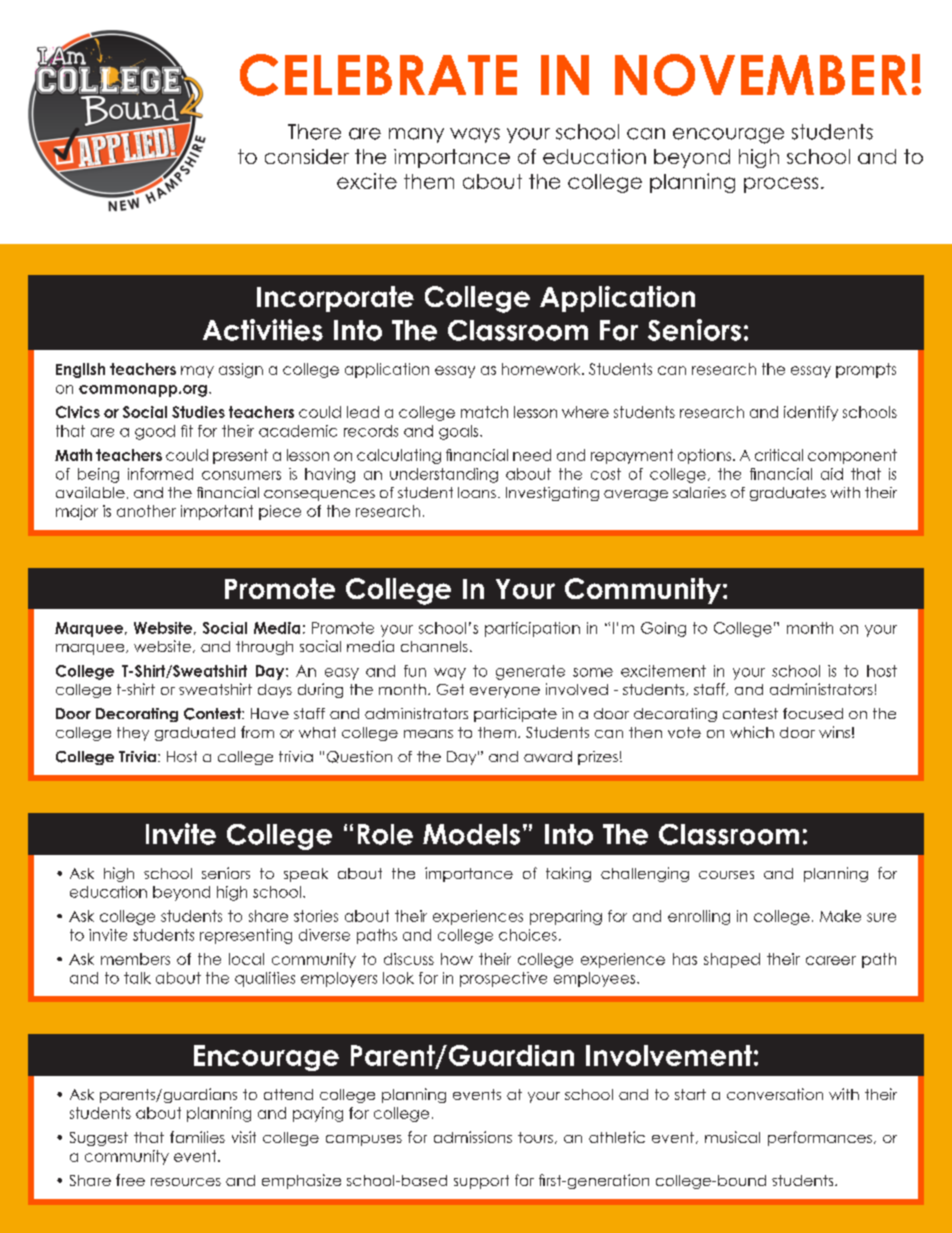  What do you see at coordinates (135, 959) in the page?
I see `members` at bounding box center [135, 959].
